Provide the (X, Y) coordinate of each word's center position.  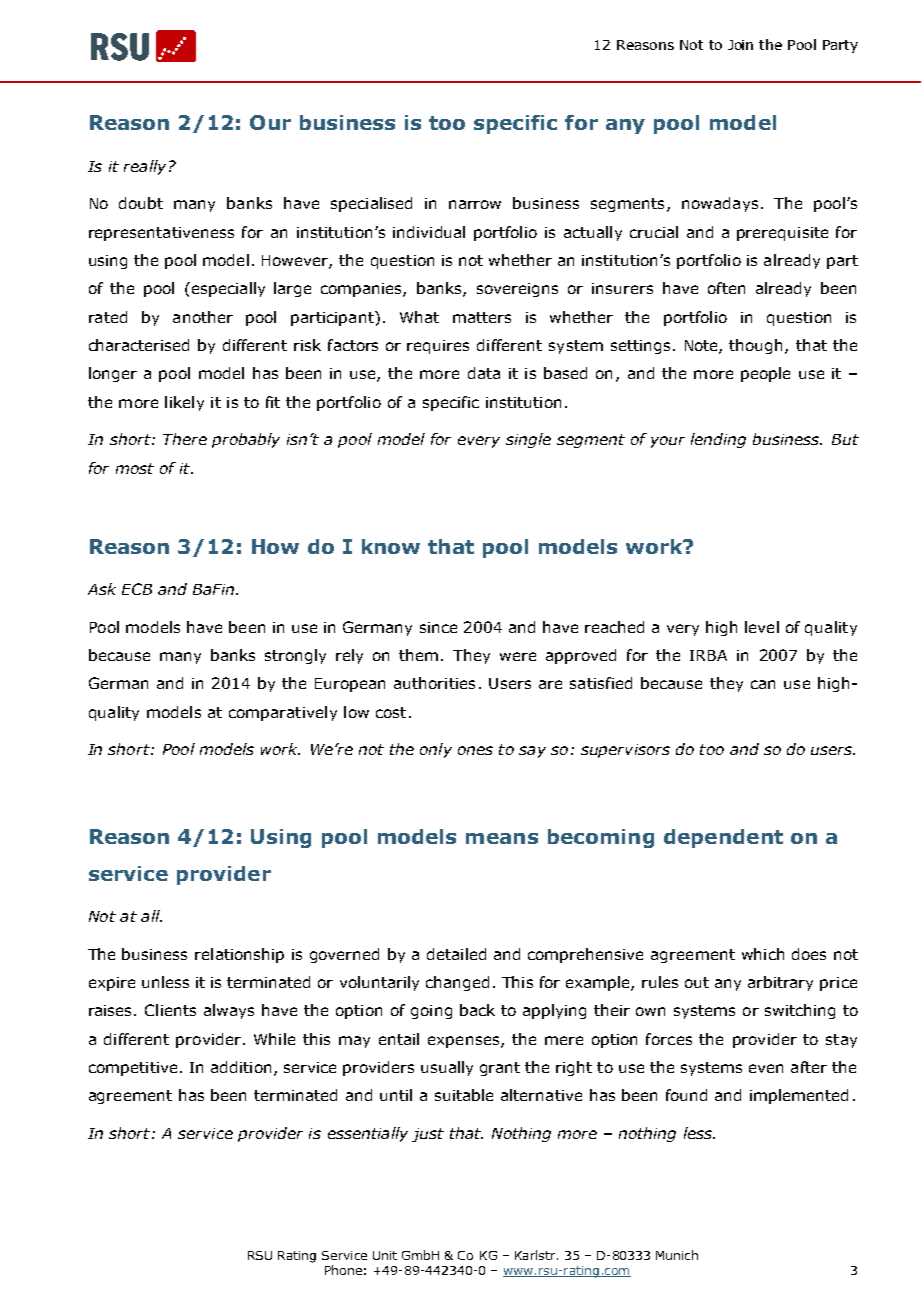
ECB (137, 589)
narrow (475, 204)
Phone (343, 1270)
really (145, 167)
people (765, 374)
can (763, 684)
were (518, 656)
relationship (239, 955)
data (484, 373)
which (763, 954)
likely (184, 403)
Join (740, 45)
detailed (456, 954)
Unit (385, 1255)
